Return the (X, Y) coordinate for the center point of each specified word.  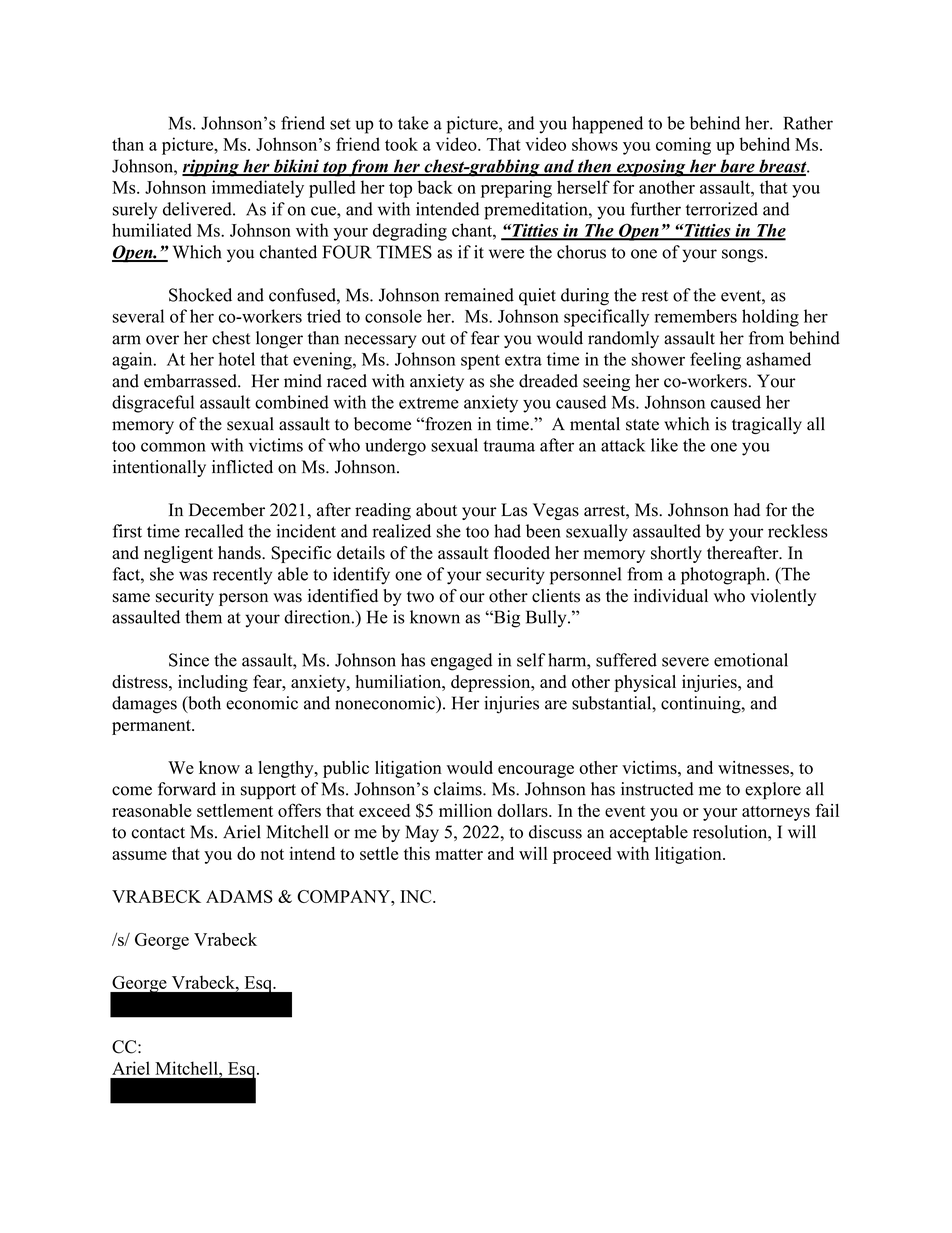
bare (737, 167)
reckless (798, 531)
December (227, 510)
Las (514, 510)
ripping (211, 168)
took (401, 144)
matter (459, 854)
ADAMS (239, 896)
